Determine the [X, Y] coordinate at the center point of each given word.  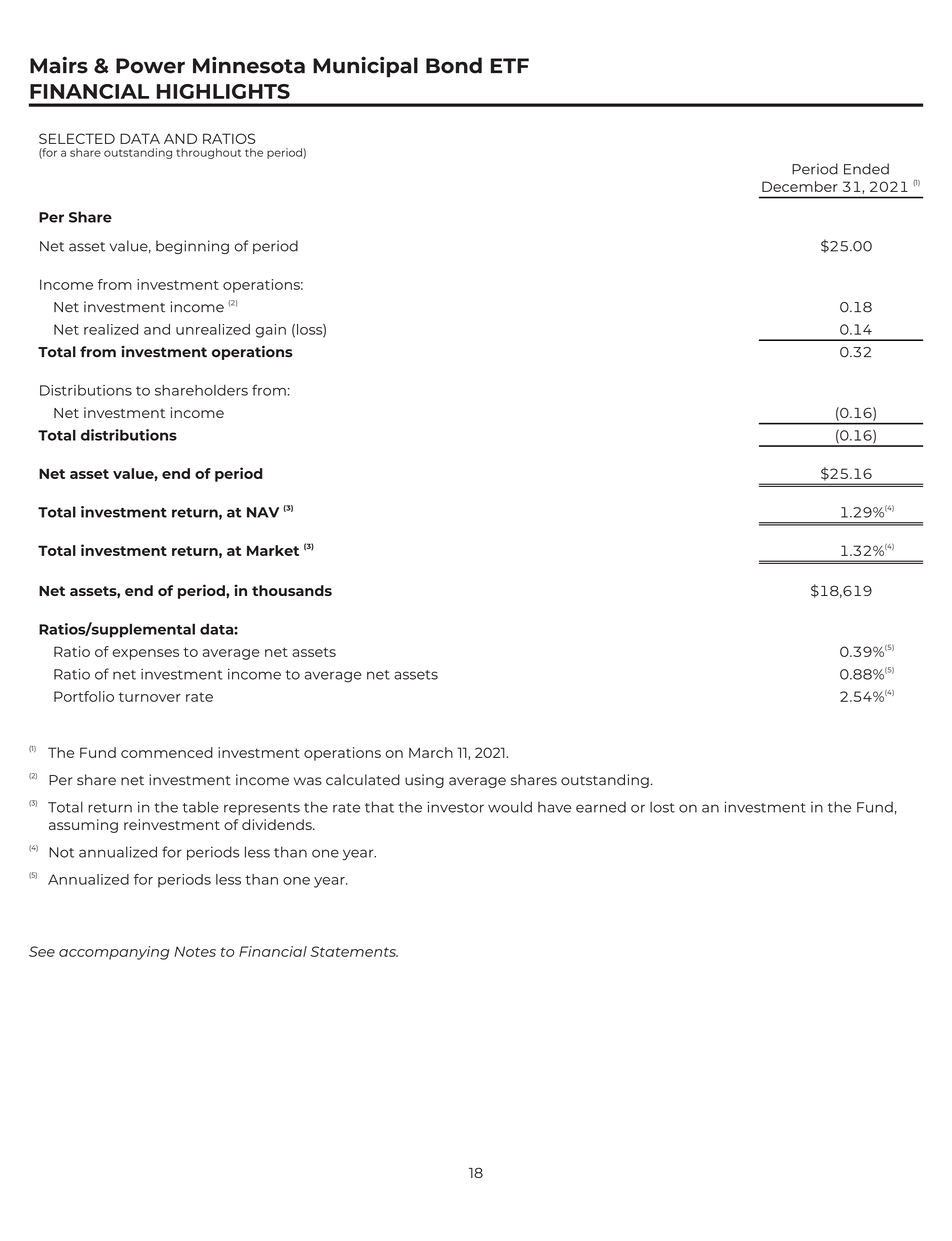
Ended [866, 169]
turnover [150, 697]
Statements [354, 951]
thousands [292, 590]
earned [601, 807]
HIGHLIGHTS [223, 91]
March [431, 752]
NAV [263, 512]
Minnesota [249, 65]
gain [270, 331]
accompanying [114, 953]
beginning [192, 247]
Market [273, 550]
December [800, 186]
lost [662, 807]
